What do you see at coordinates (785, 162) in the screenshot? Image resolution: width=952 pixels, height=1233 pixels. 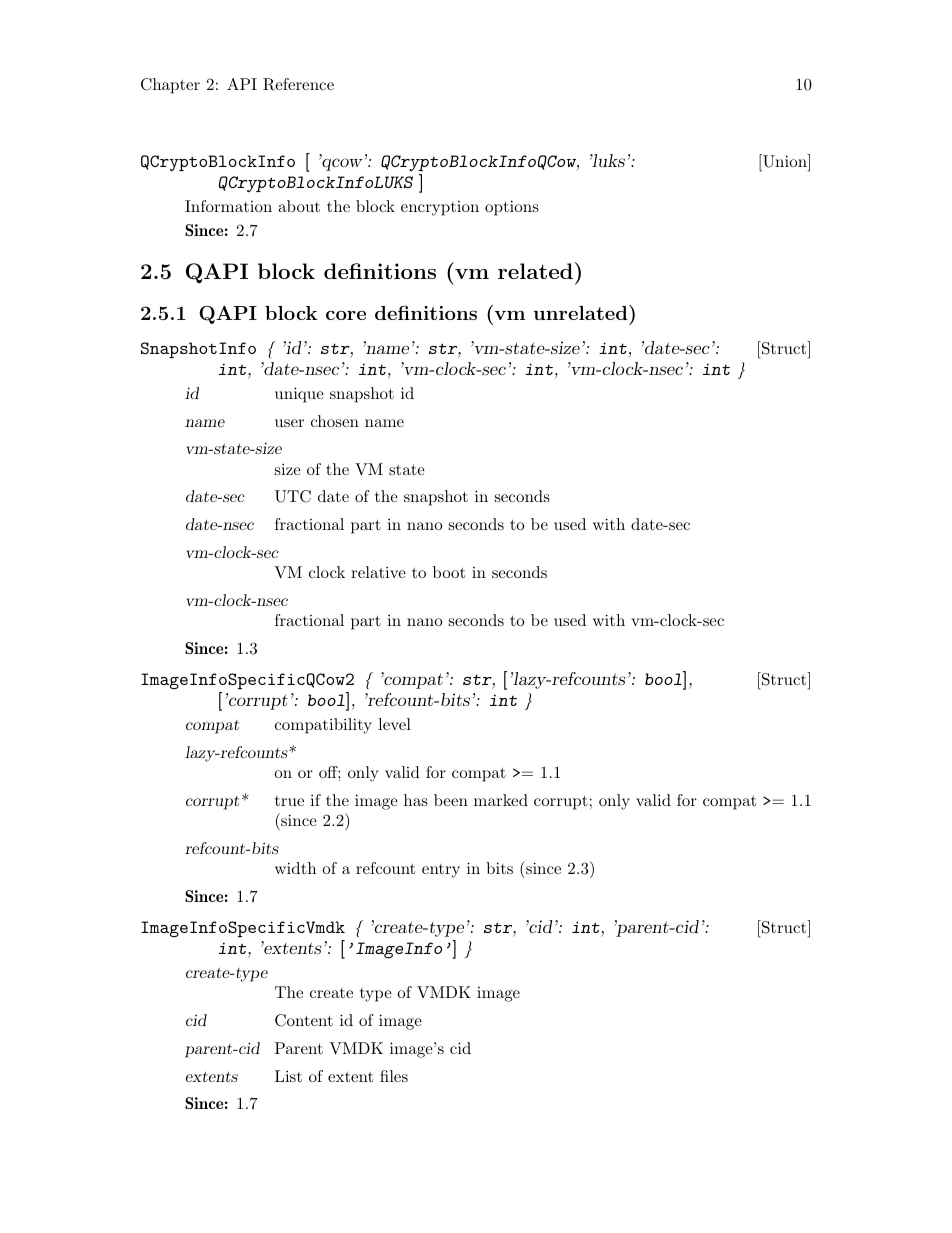 I see `Union` at bounding box center [785, 162].
